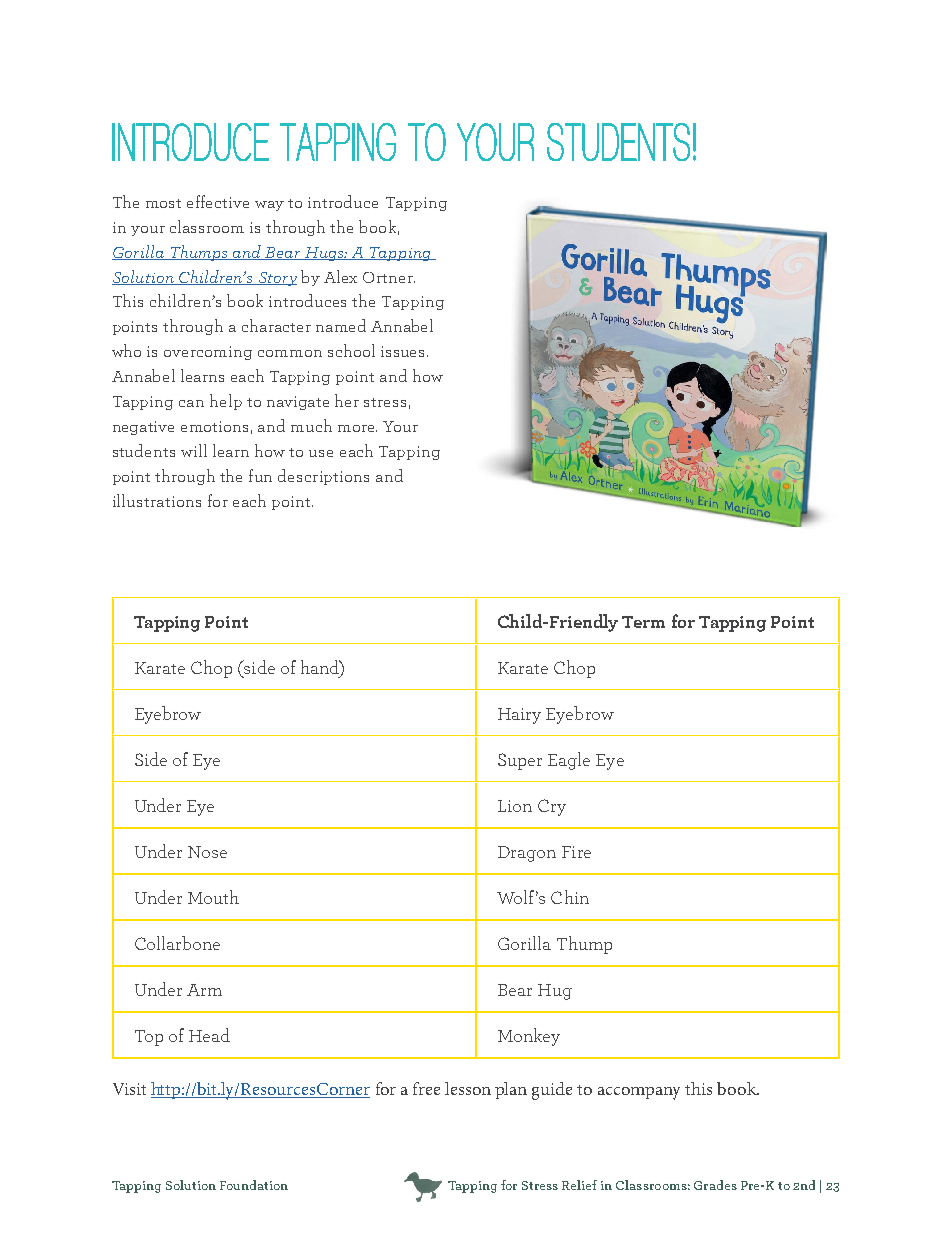 Image resolution: width=952 pixels, height=1233 pixels. What do you see at coordinates (576, 852) in the image?
I see `Fire` at bounding box center [576, 852].
